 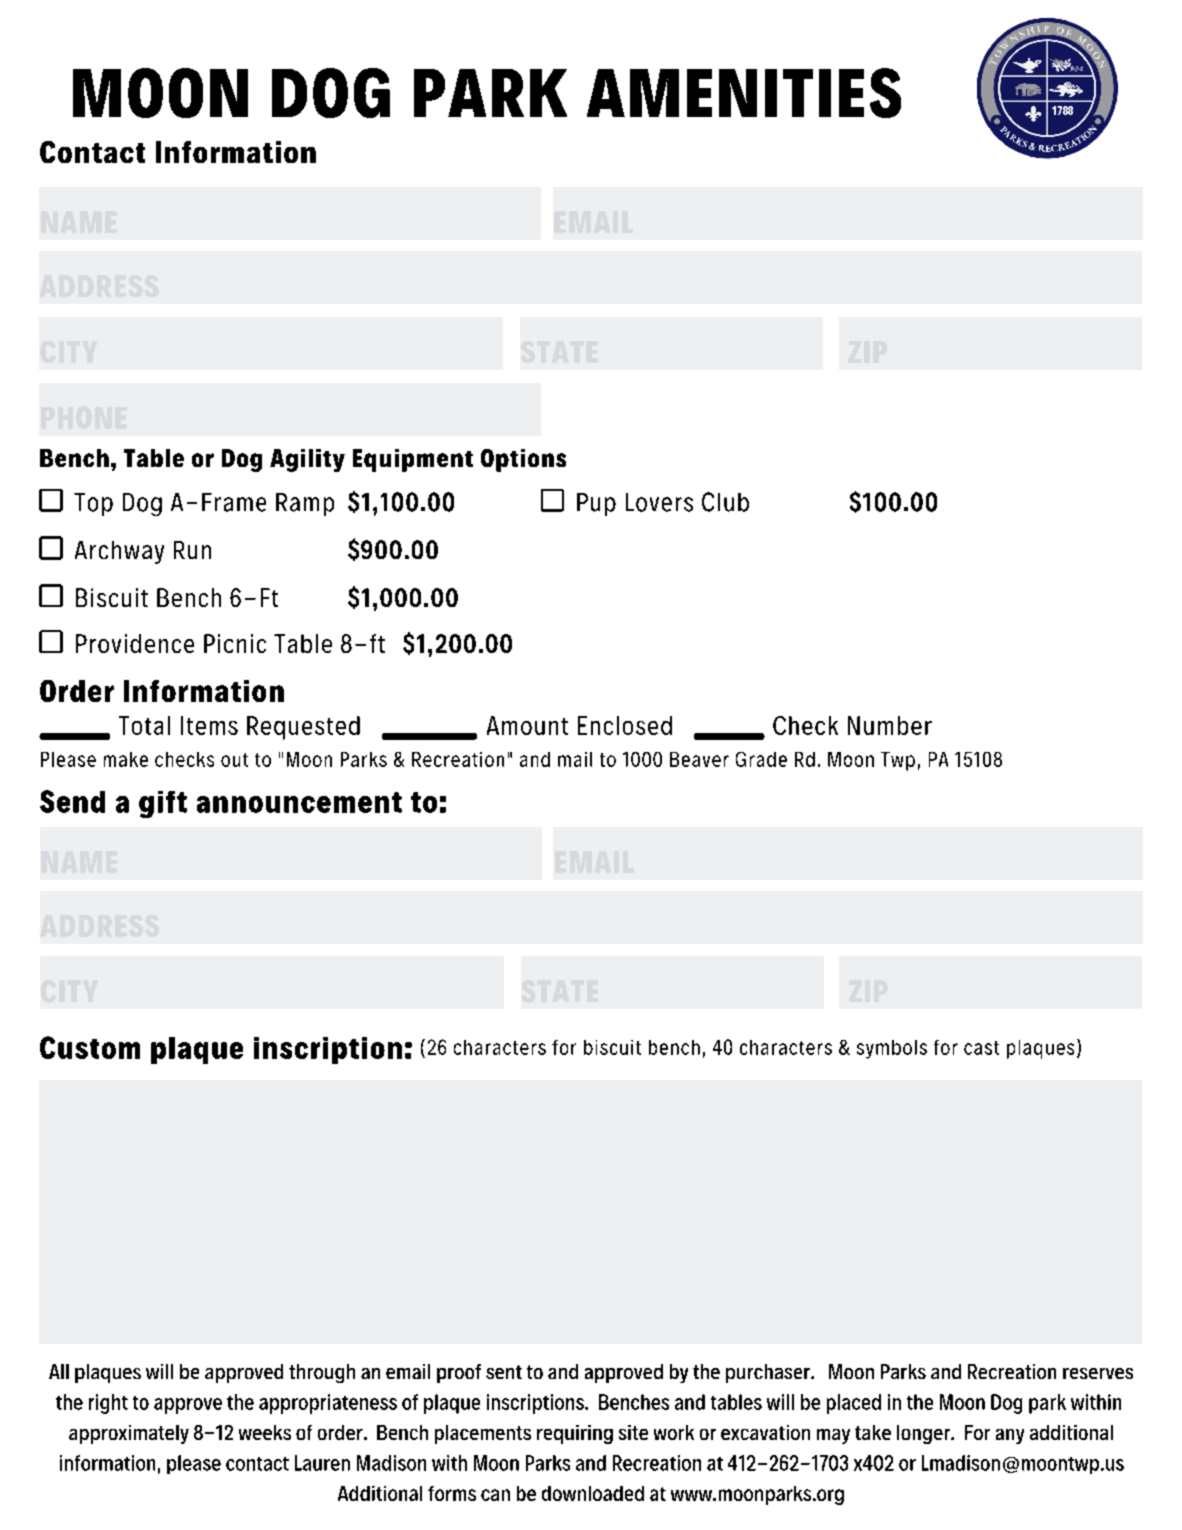 I want to click on Enclosed, so click(x=625, y=725).
